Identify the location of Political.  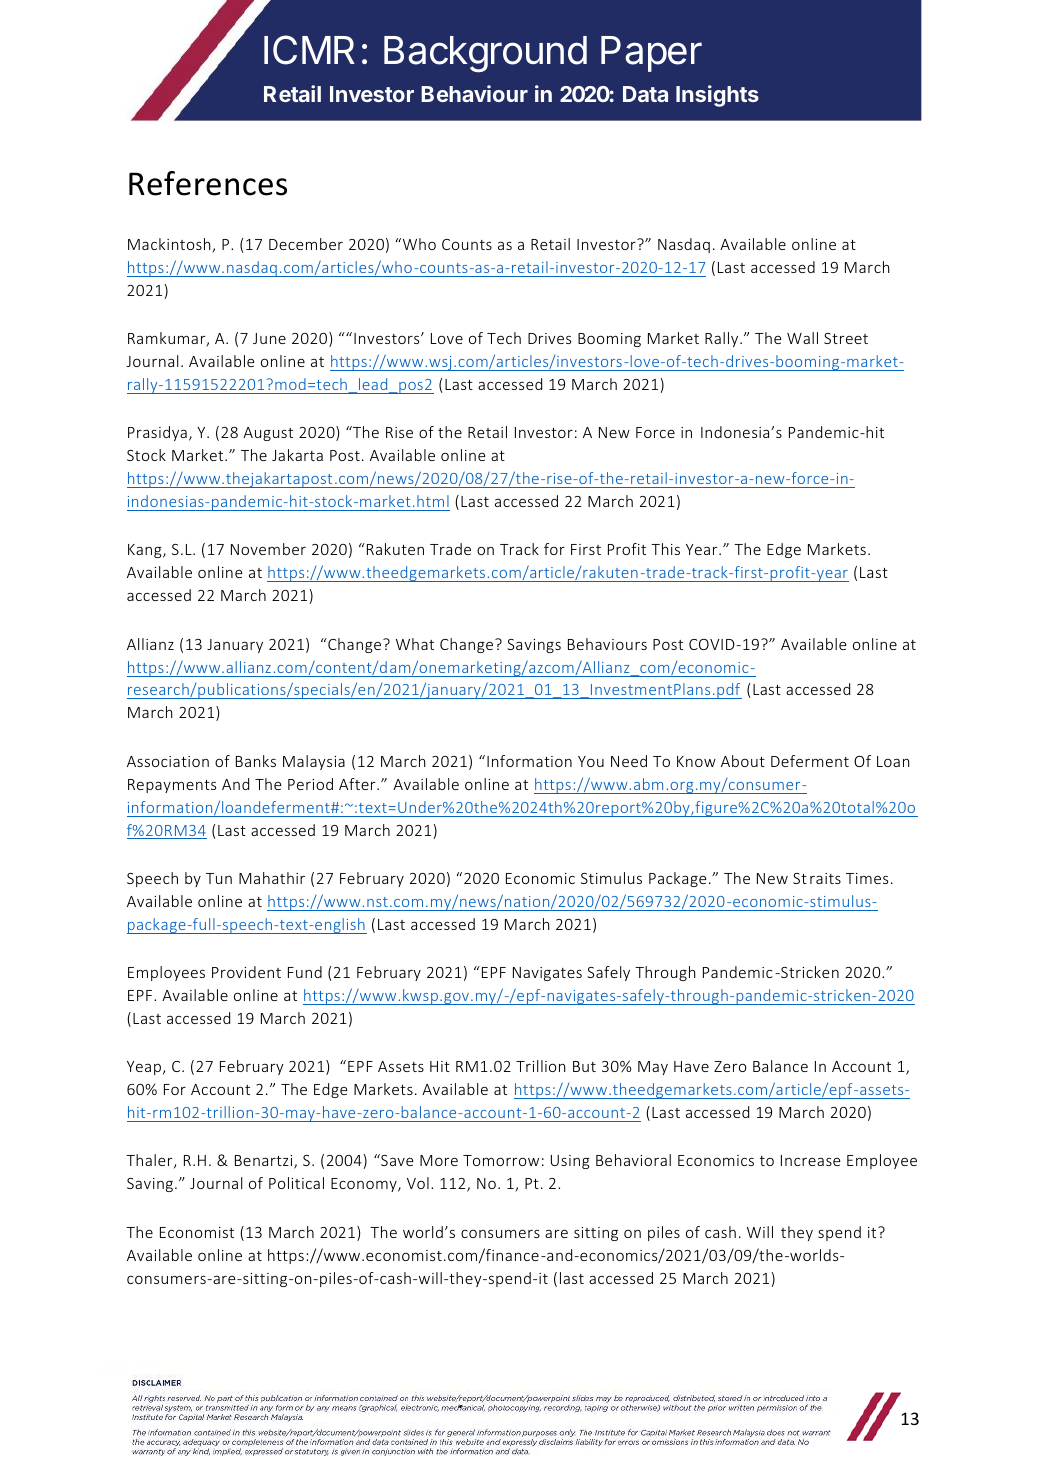
(296, 1183).
